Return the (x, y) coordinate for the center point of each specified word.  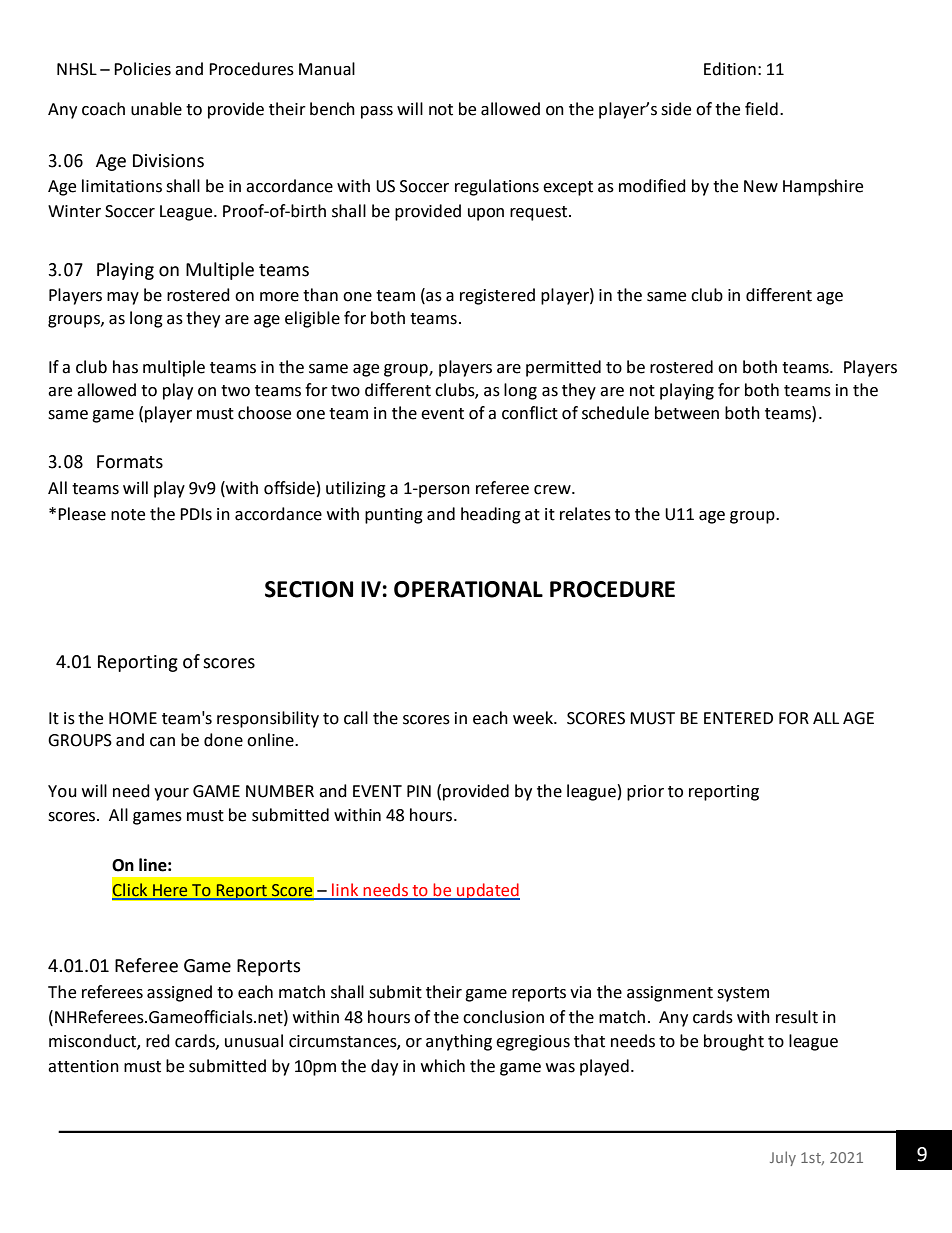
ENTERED (738, 718)
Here (170, 890)
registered (497, 296)
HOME (133, 718)
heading (491, 515)
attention (83, 1066)
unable (156, 109)
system (743, 994)
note (128, 515)
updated (487, 891)
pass (377, 112)
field (761, 109)
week (534, 718)
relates (585, 514)
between (687, 413)
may (123, 298)
